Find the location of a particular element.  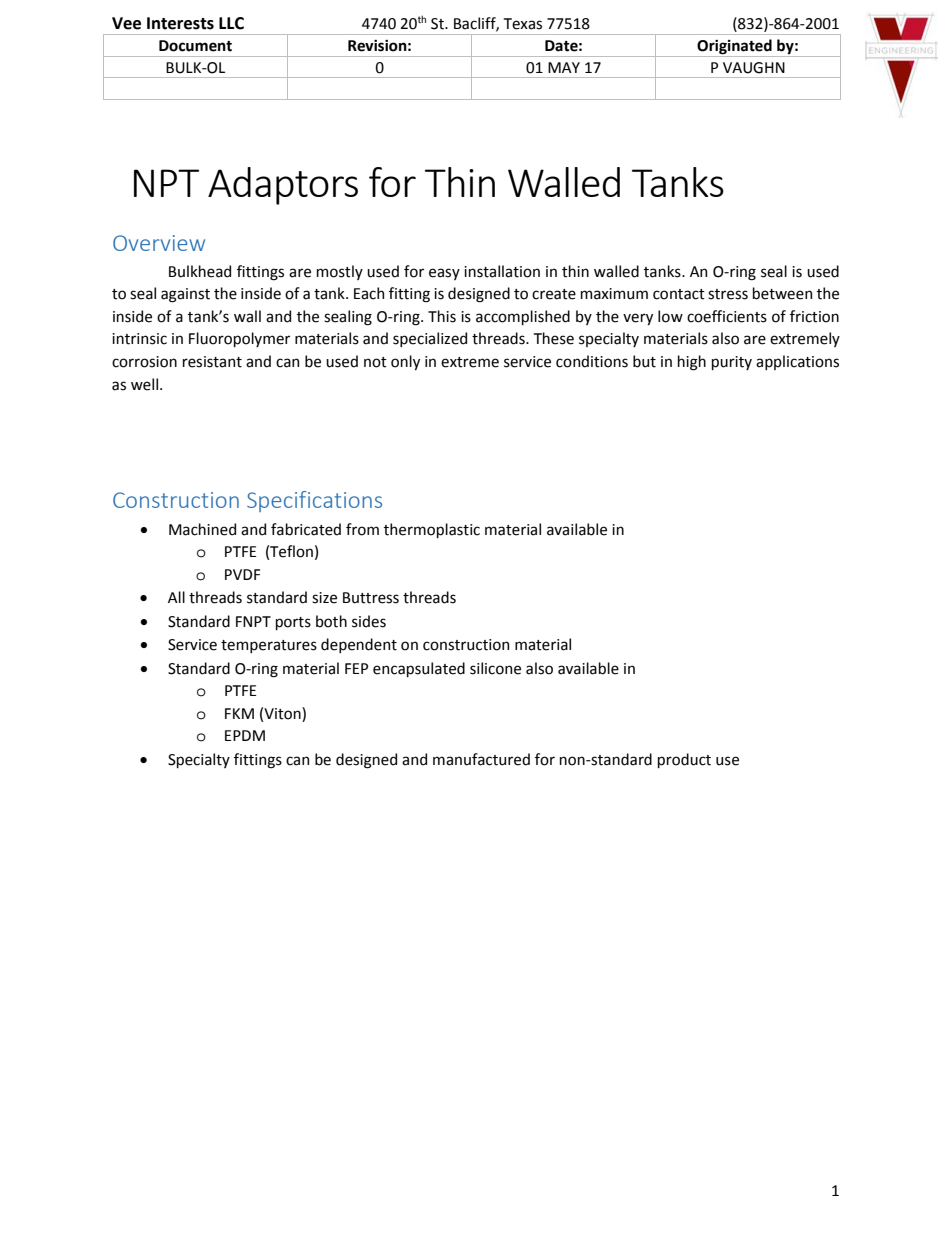

Texas is located at coordinates (523, 24).
